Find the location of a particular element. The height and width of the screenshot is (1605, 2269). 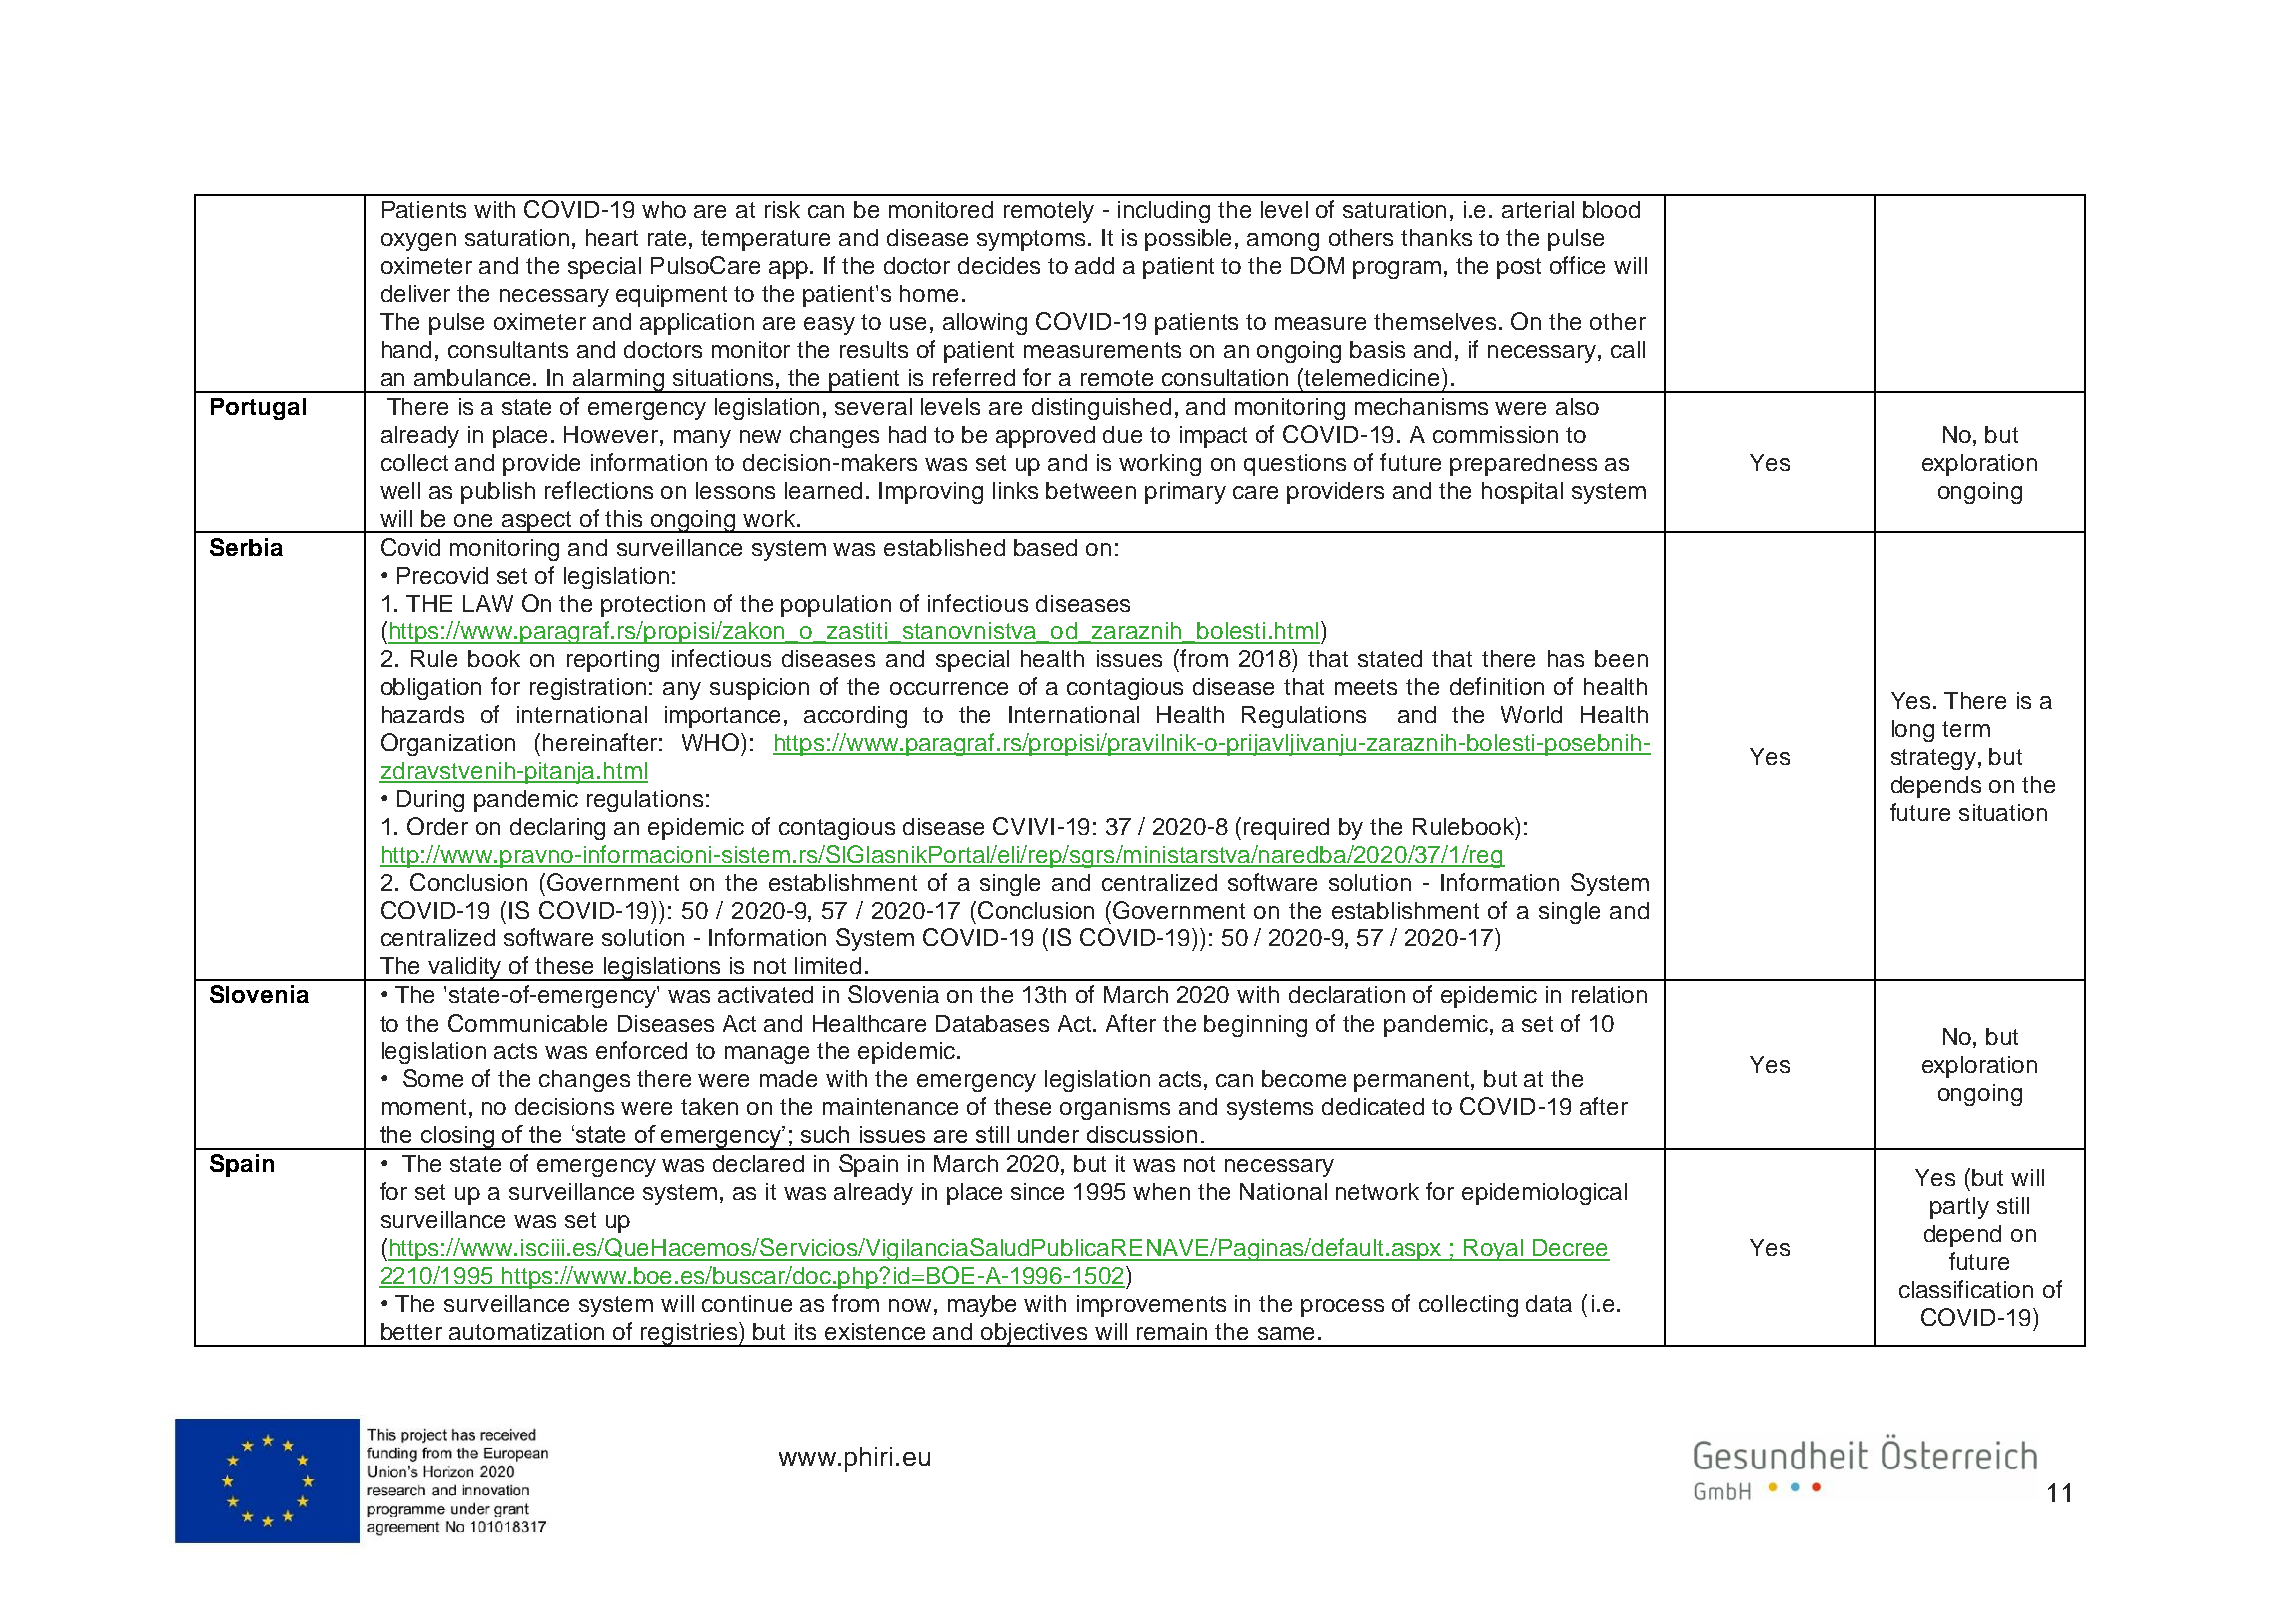

better is located at coordinates (411, 1331).
